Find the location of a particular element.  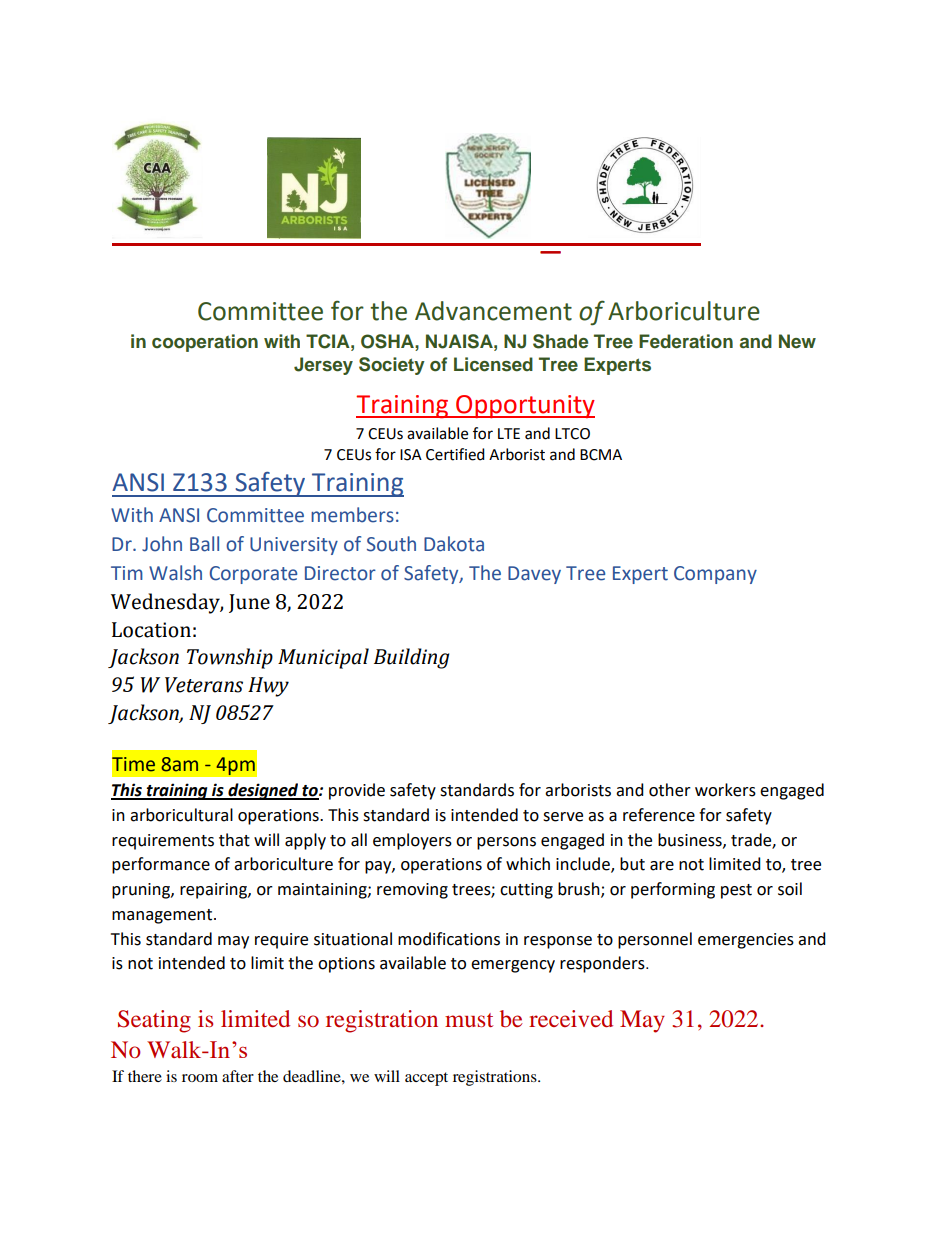

Dakota is located at coordinates (454, 544).
